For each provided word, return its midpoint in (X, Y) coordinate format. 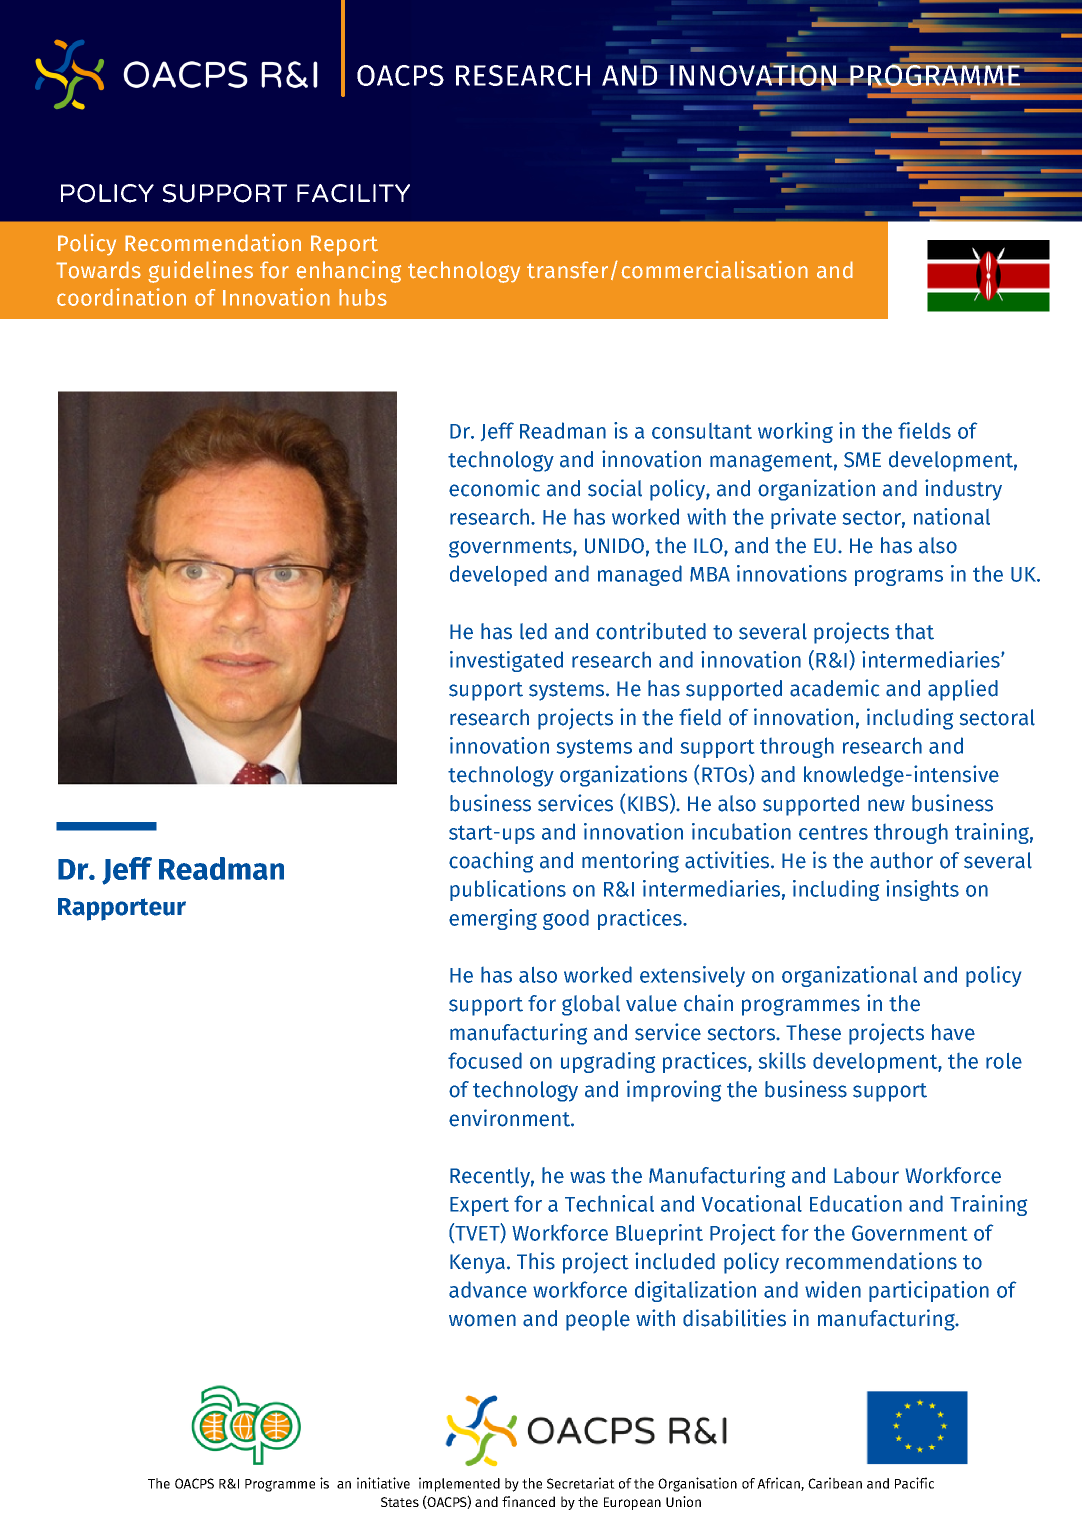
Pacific (914, 1483)
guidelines (200, 271)
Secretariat (581, 1483)
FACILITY (353, 193)
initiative (383, 1483)
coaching (491, 862)
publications (508, 890)
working (795, 432)
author (901, 860)
